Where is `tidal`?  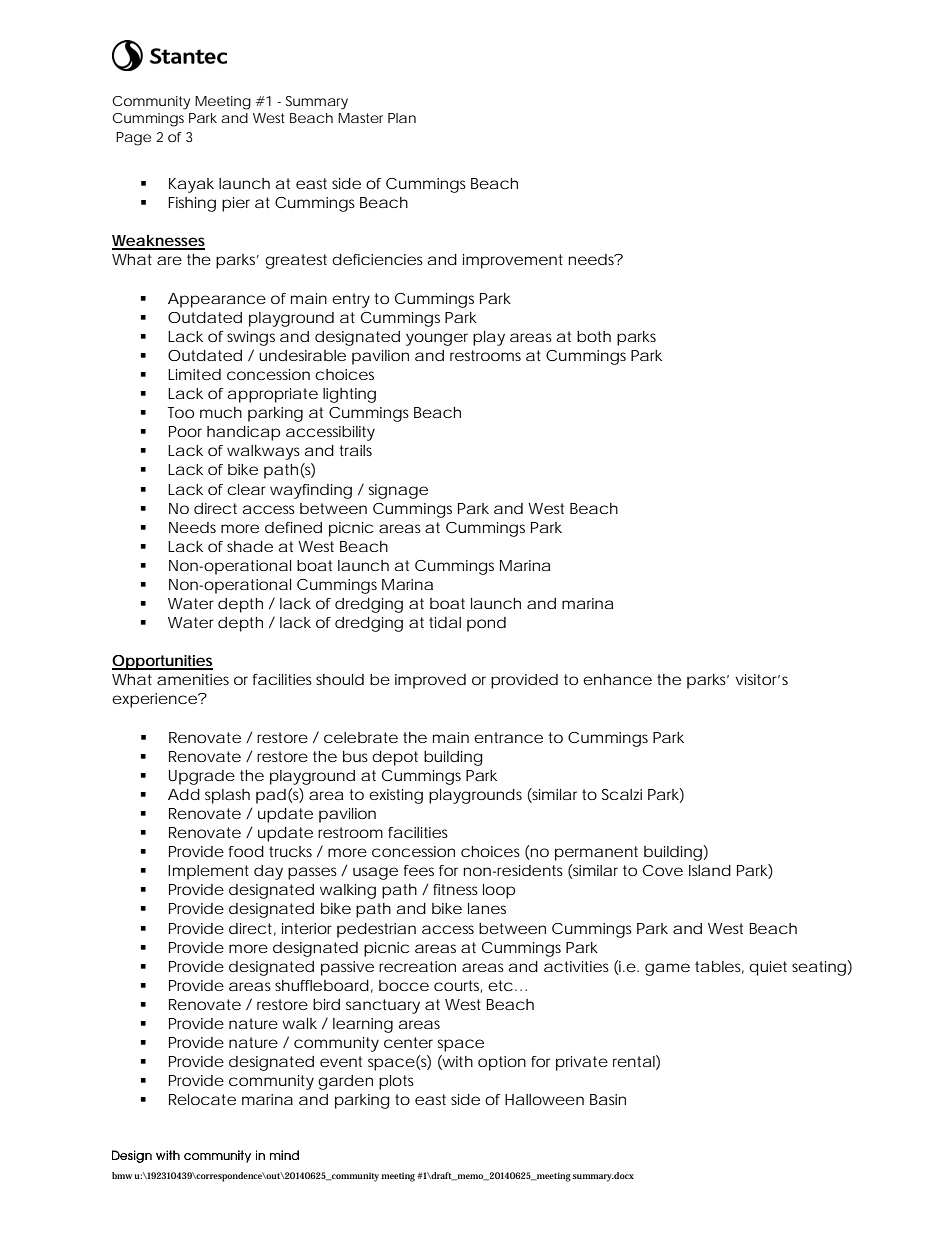 tidal is located at coordinates (445, 622).
